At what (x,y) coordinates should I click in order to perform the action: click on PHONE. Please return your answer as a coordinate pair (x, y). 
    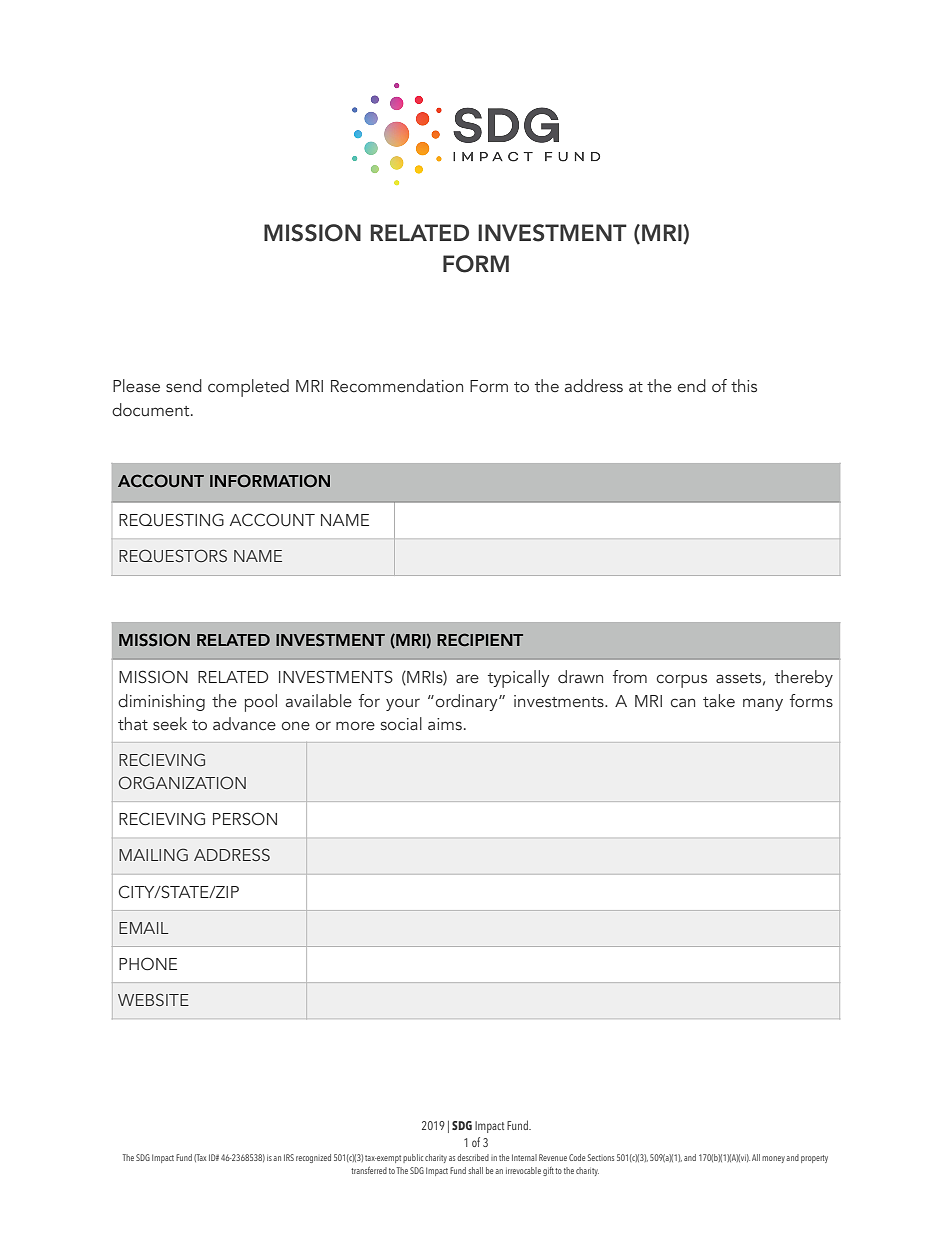
    Looking at the image, I should click on (148, 964).
